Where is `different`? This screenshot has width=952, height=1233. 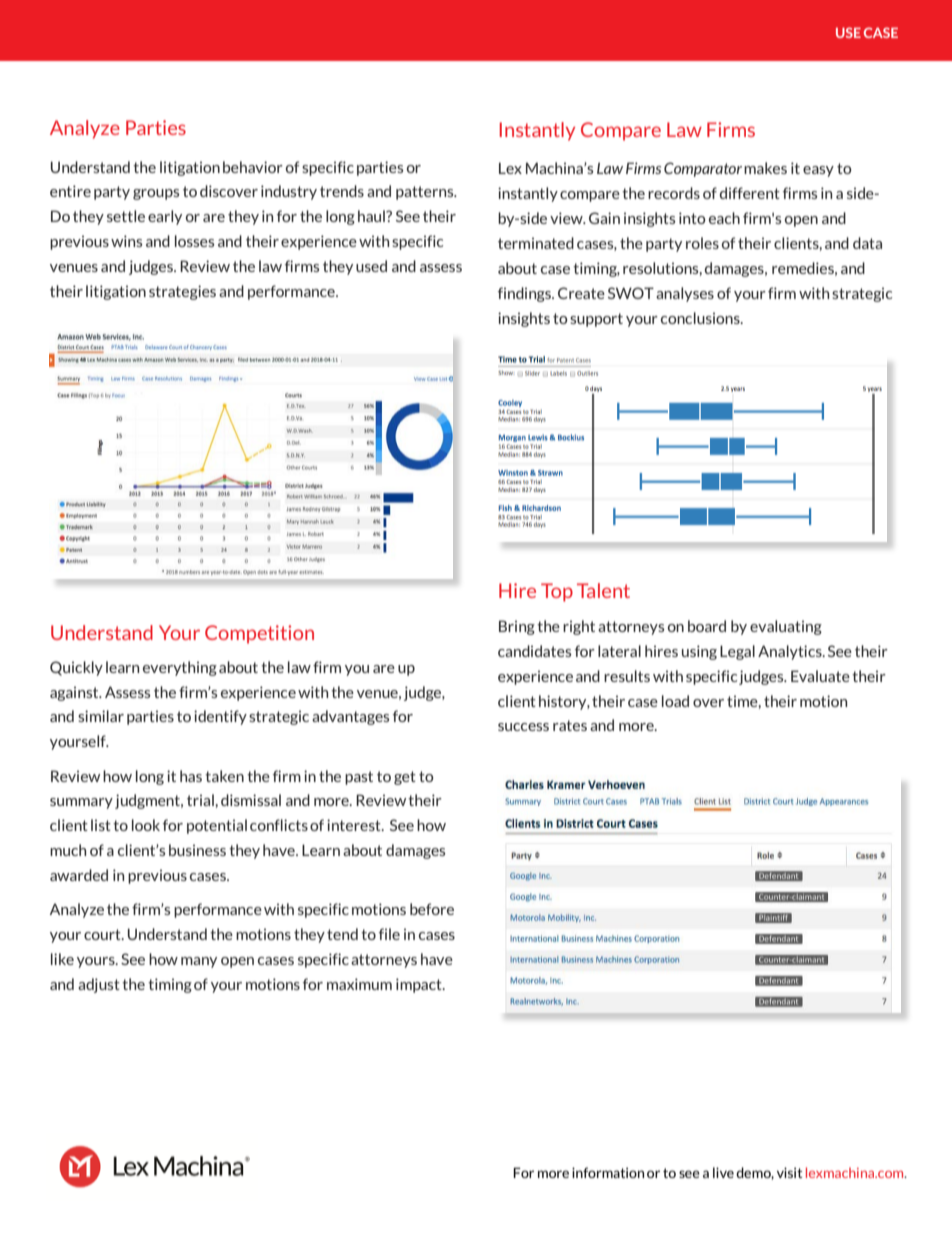
different is located at coordinates (750, 193).
